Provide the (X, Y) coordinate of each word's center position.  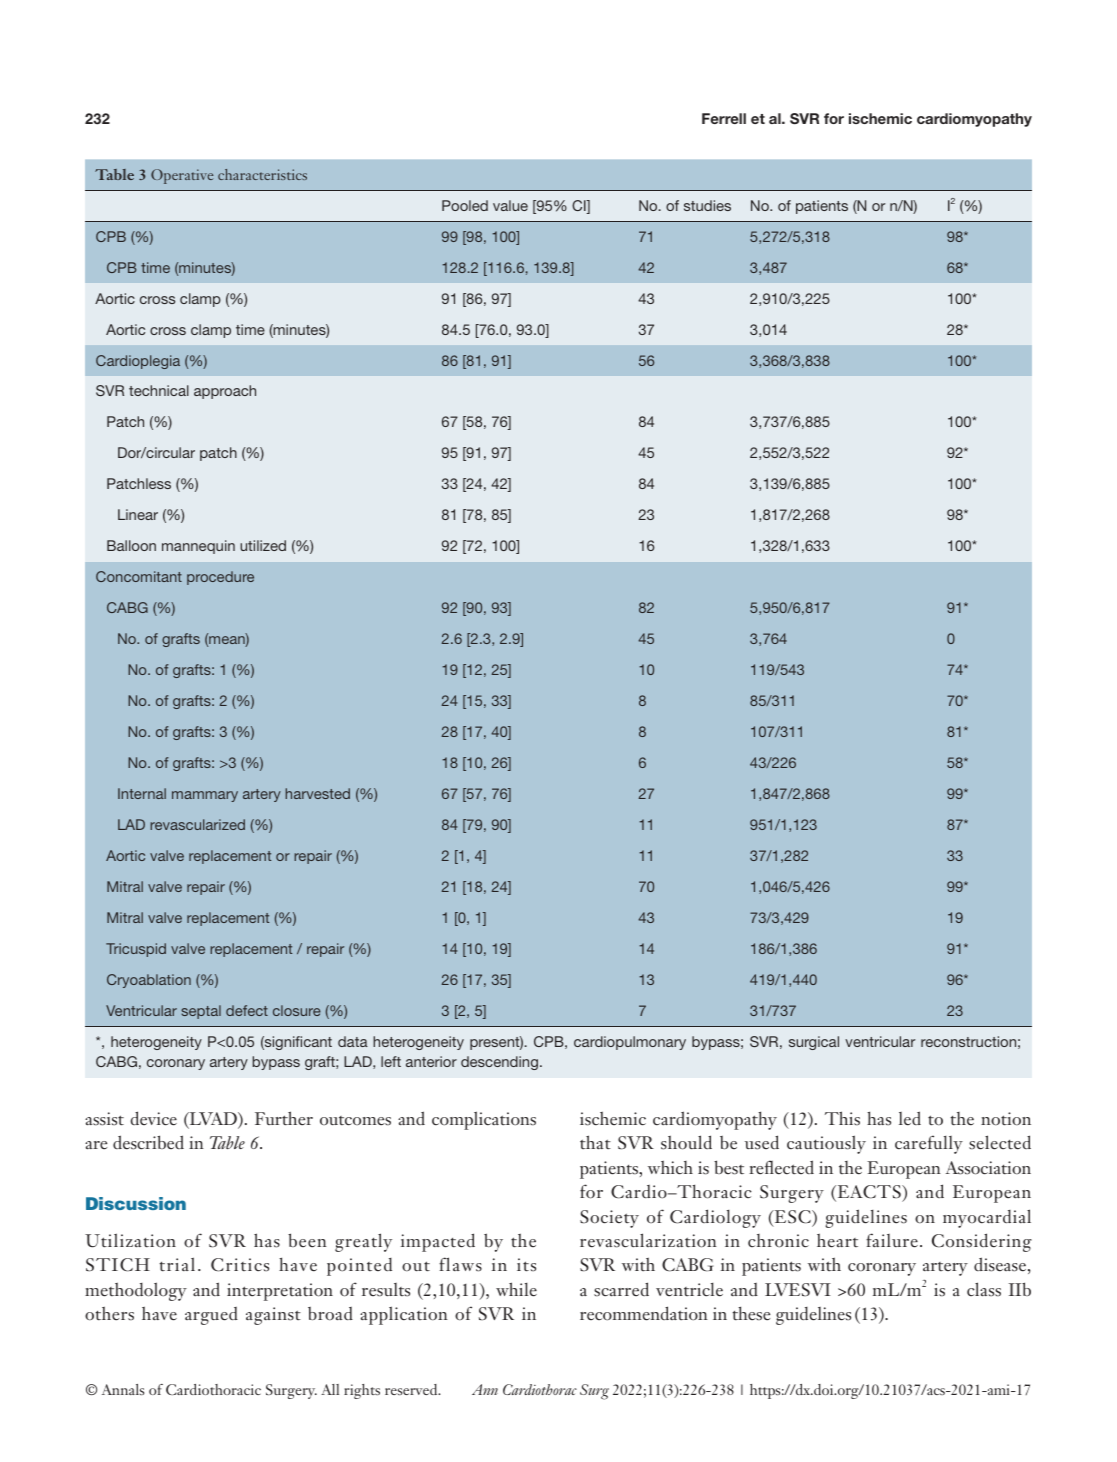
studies (707, 205)
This (842, 1118)
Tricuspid (136, 950)
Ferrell (724, 118)
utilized (263, 545)
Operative (182, 176)
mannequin (198, 547)
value (510, 205)
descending (499, 1063)
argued (211, 1316)
